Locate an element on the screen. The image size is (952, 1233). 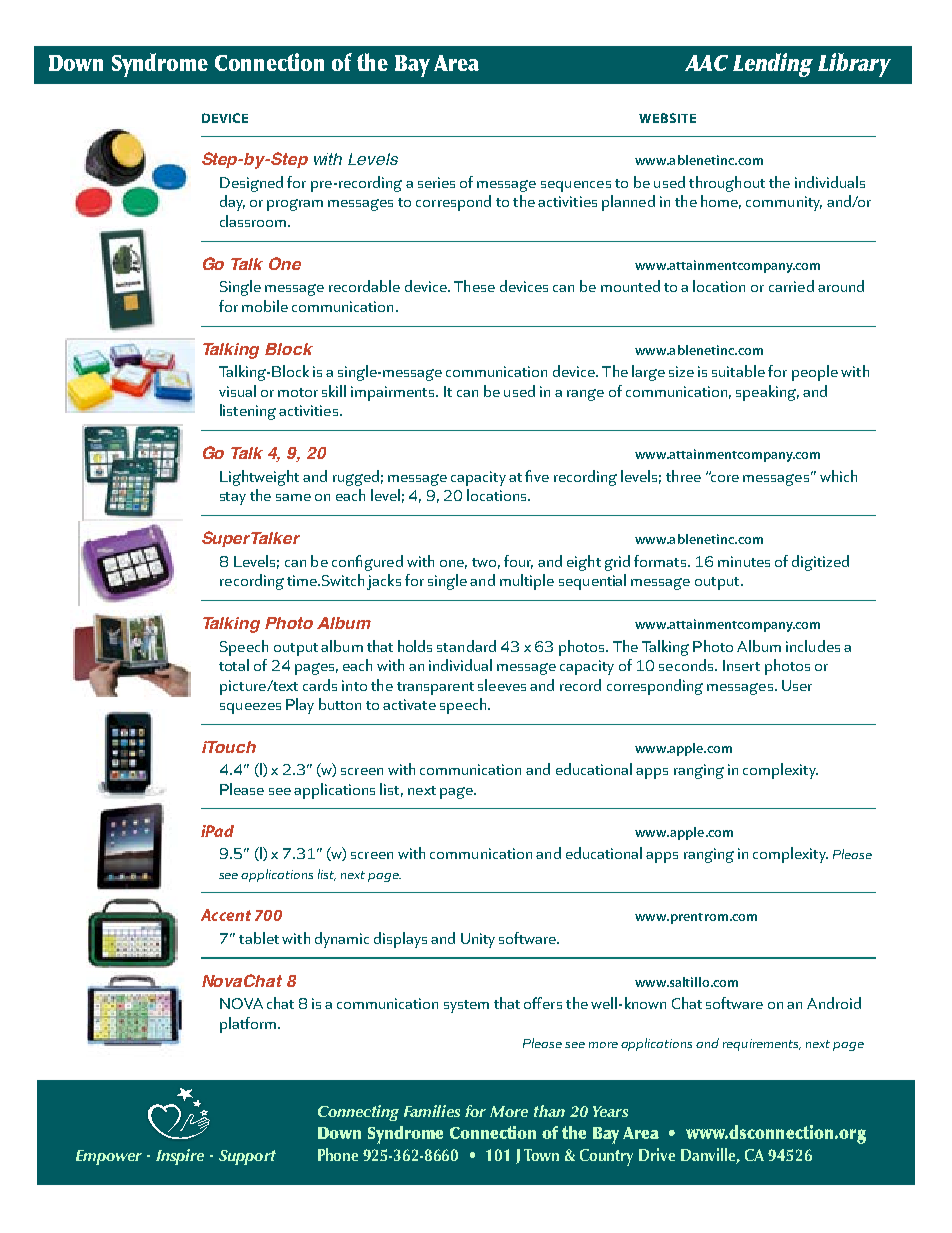
series is located at coordinates (436, 182).
